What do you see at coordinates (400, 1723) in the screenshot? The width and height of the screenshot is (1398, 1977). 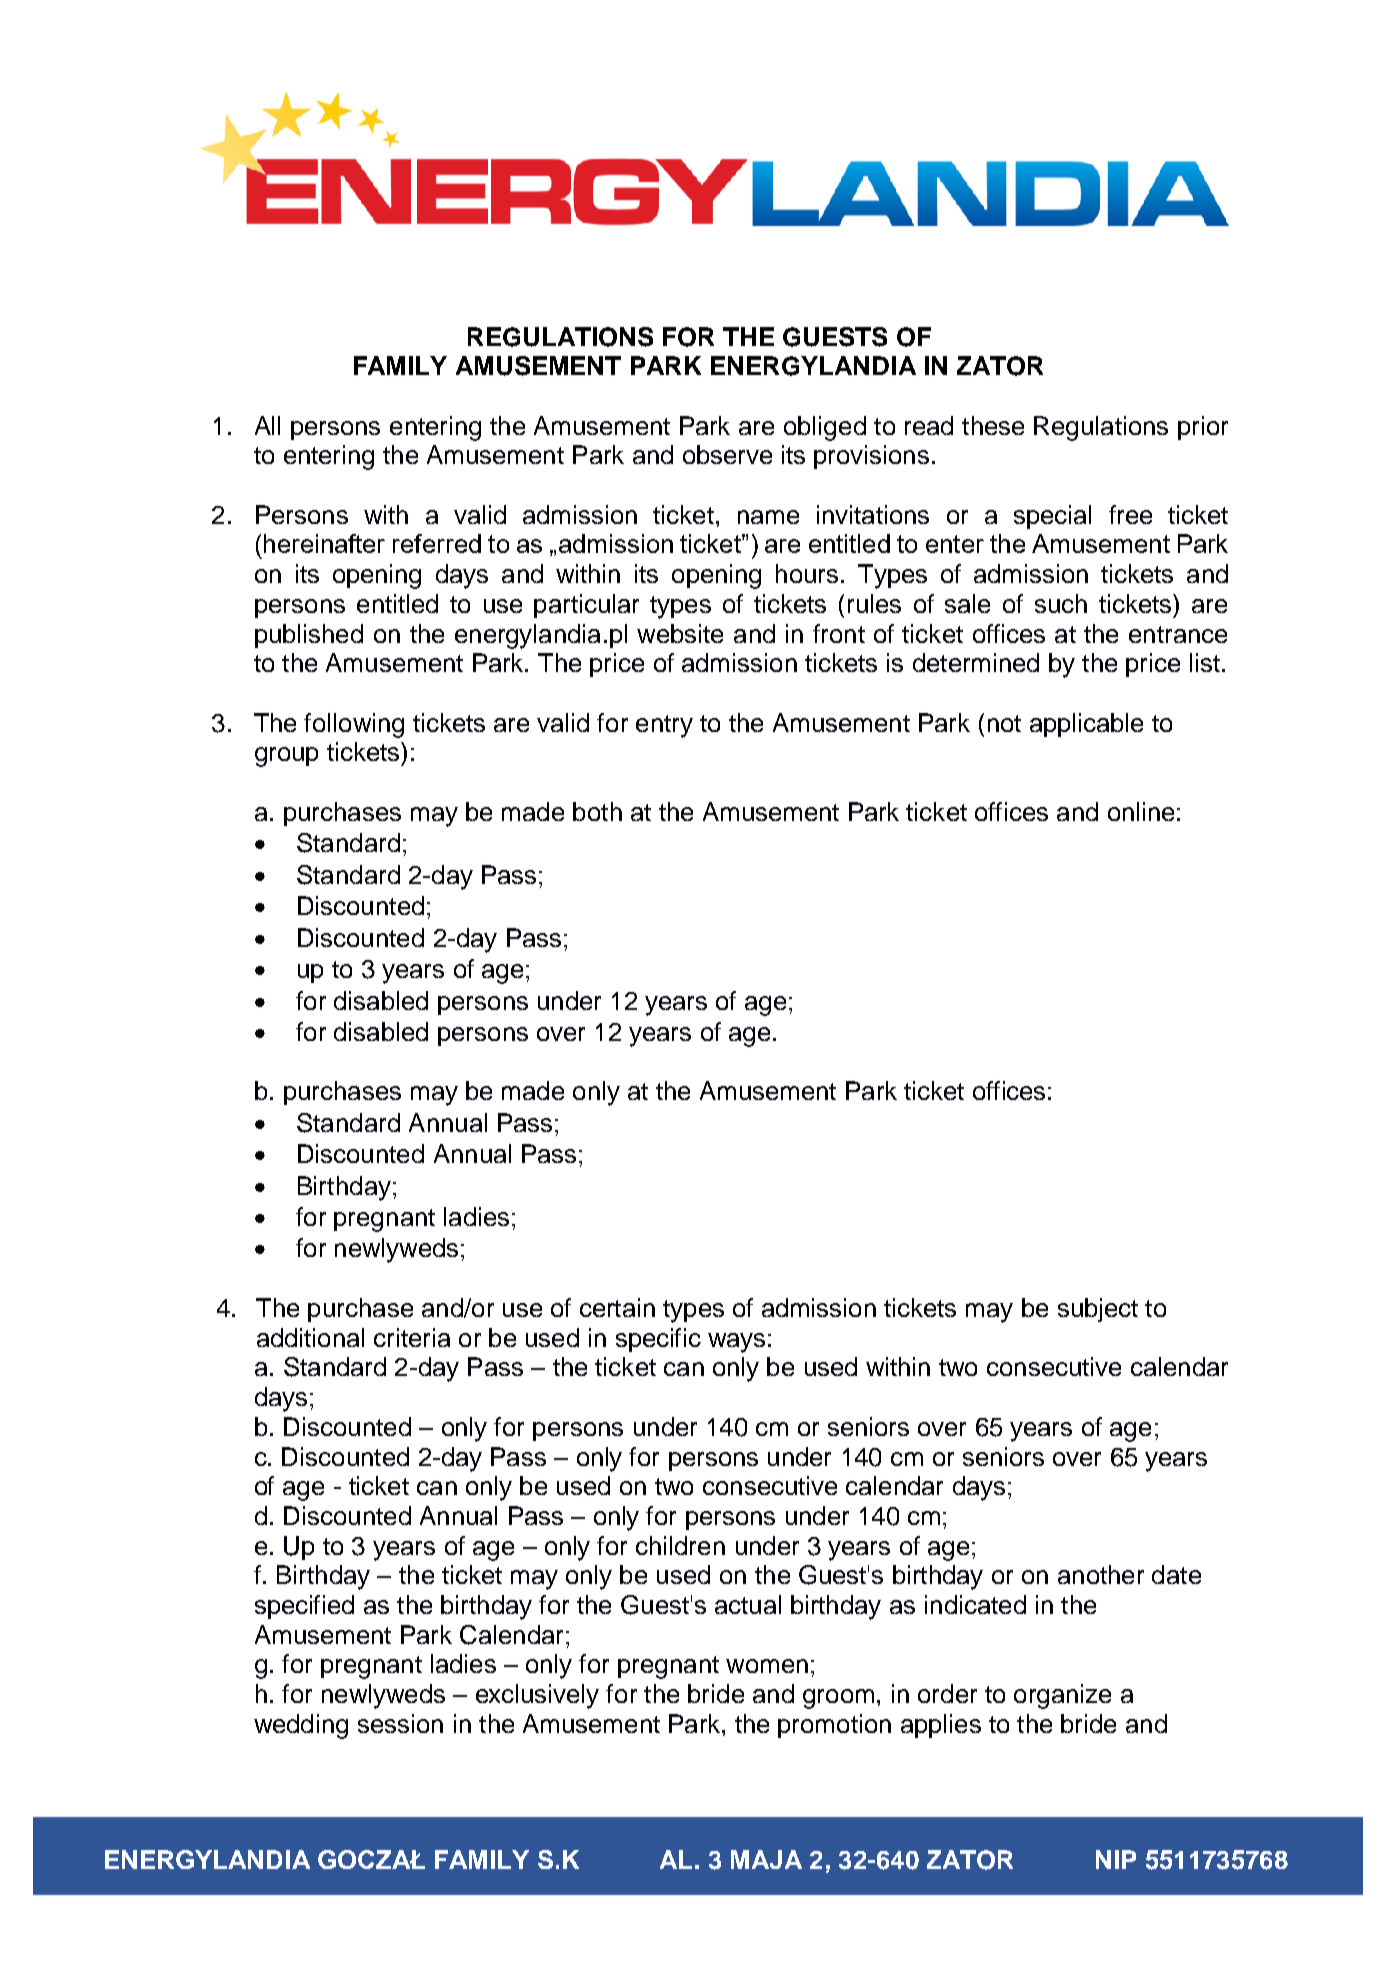 I see `session` at bounding box center [400, 1723].
